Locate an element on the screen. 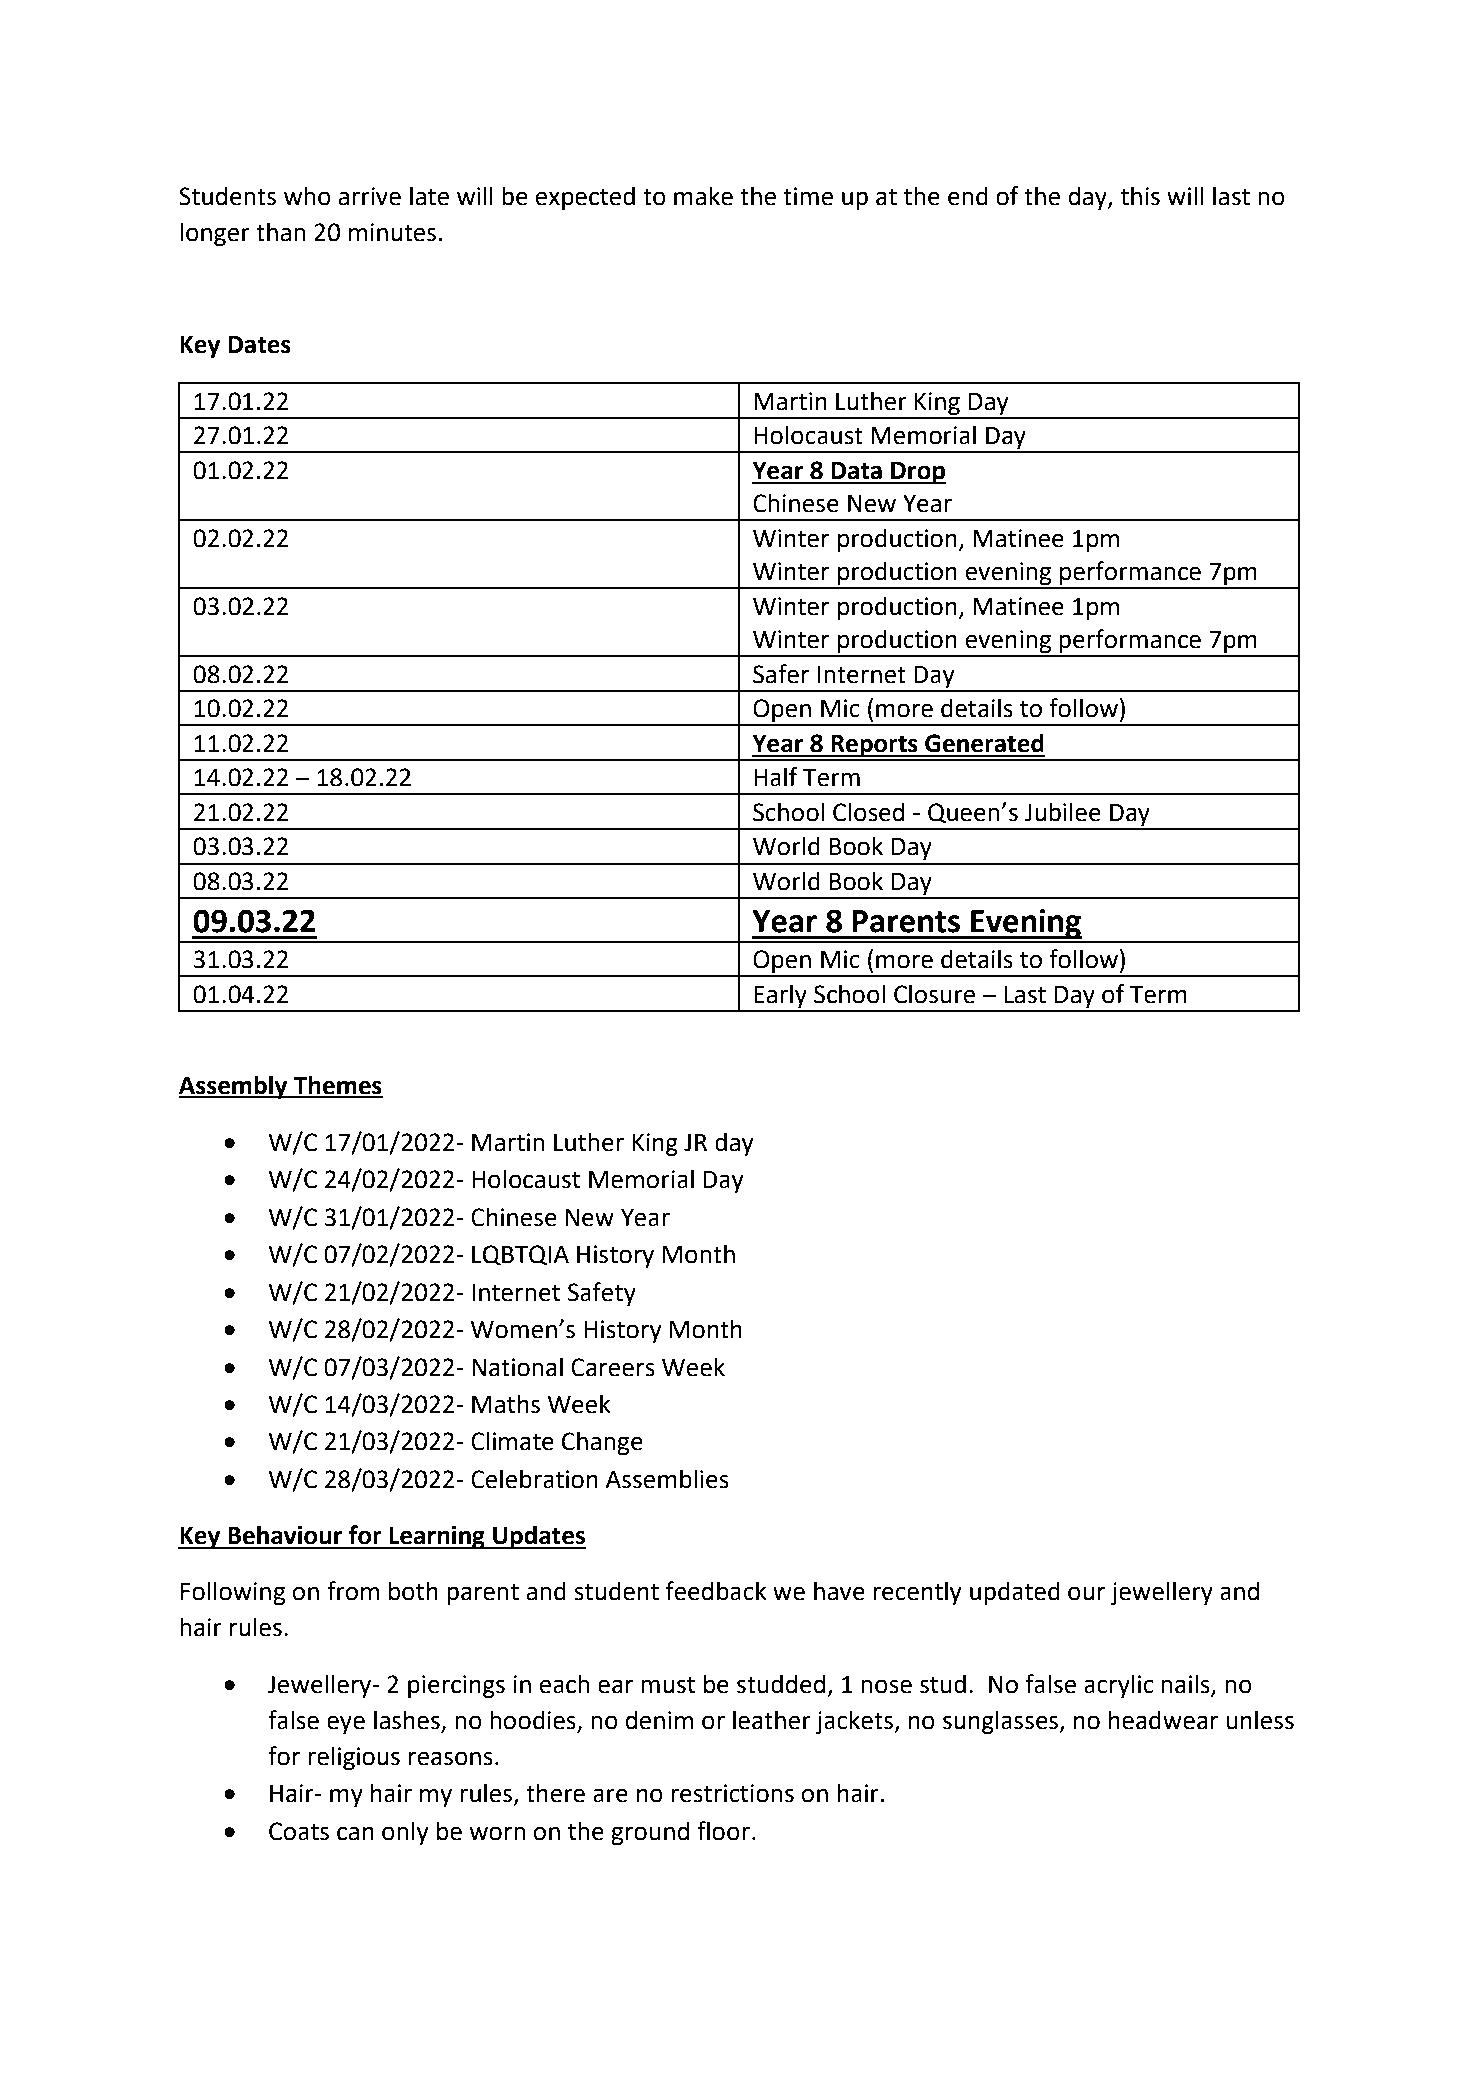  Assembly is located at coordinates (234, 1087).
